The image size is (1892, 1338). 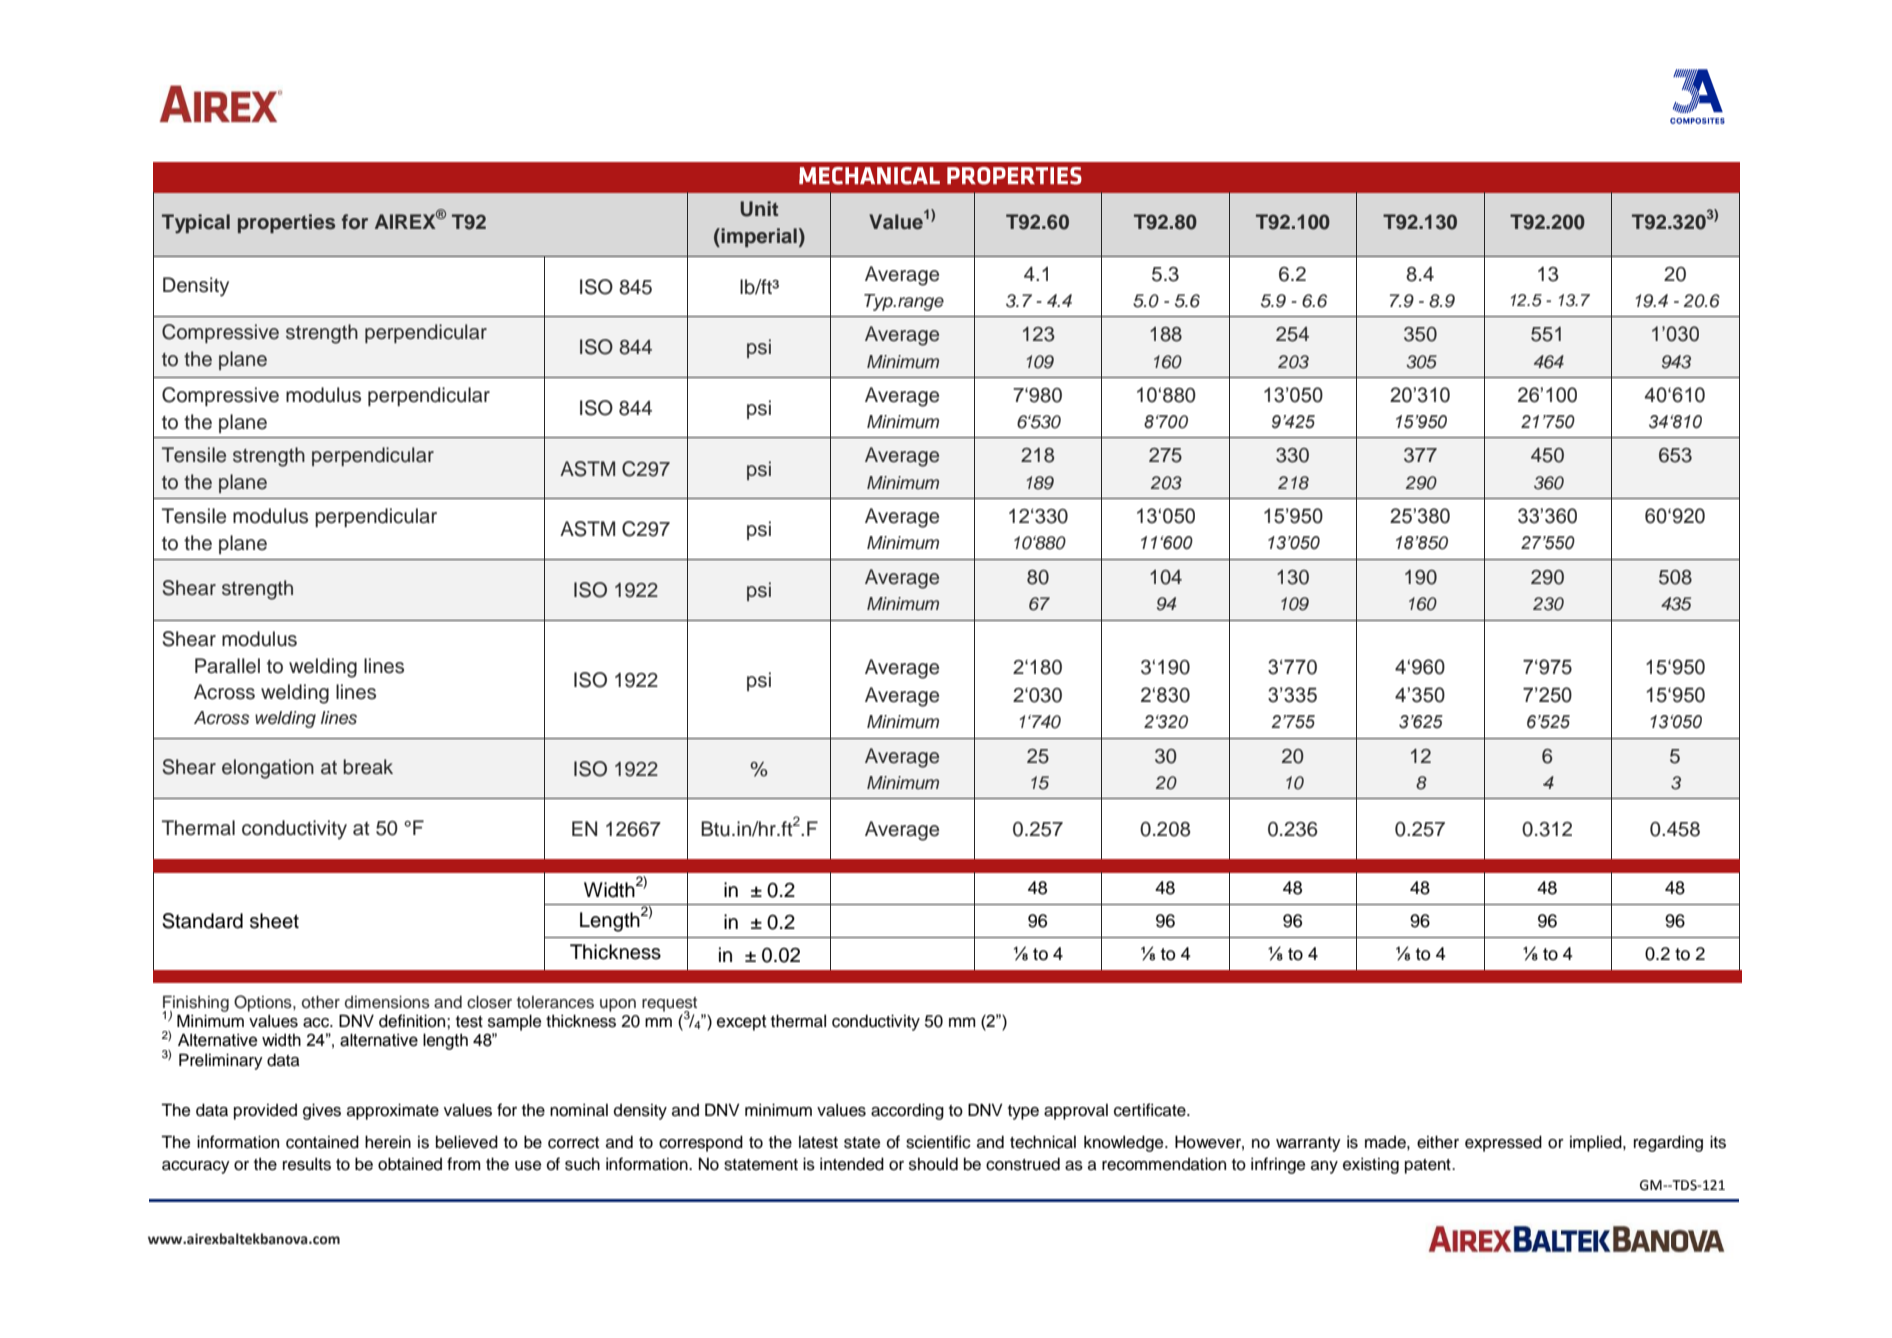 I want to click on Unit, so click(x=759, y=209).
